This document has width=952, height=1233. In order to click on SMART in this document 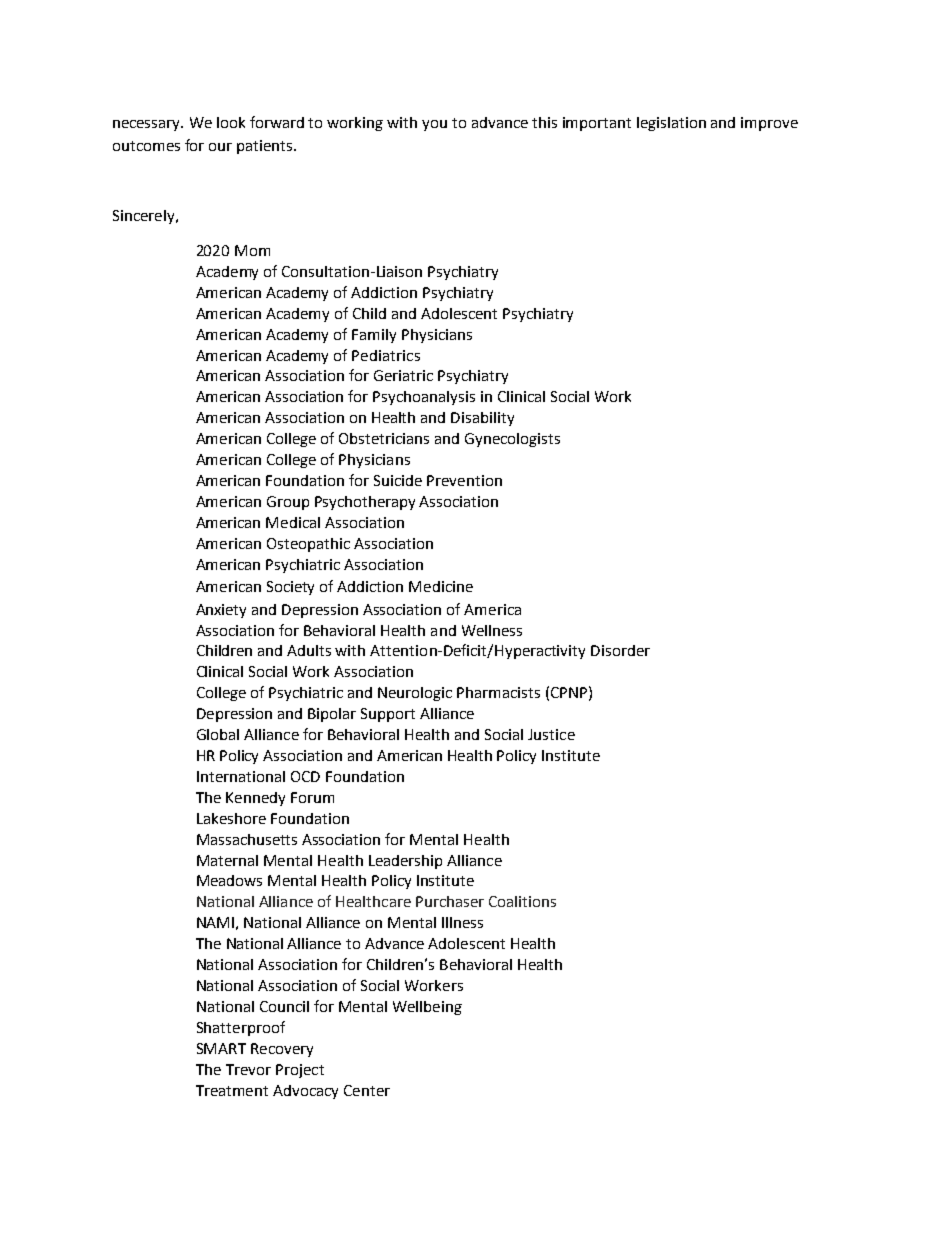, I will do `click(221, 1048)`.
